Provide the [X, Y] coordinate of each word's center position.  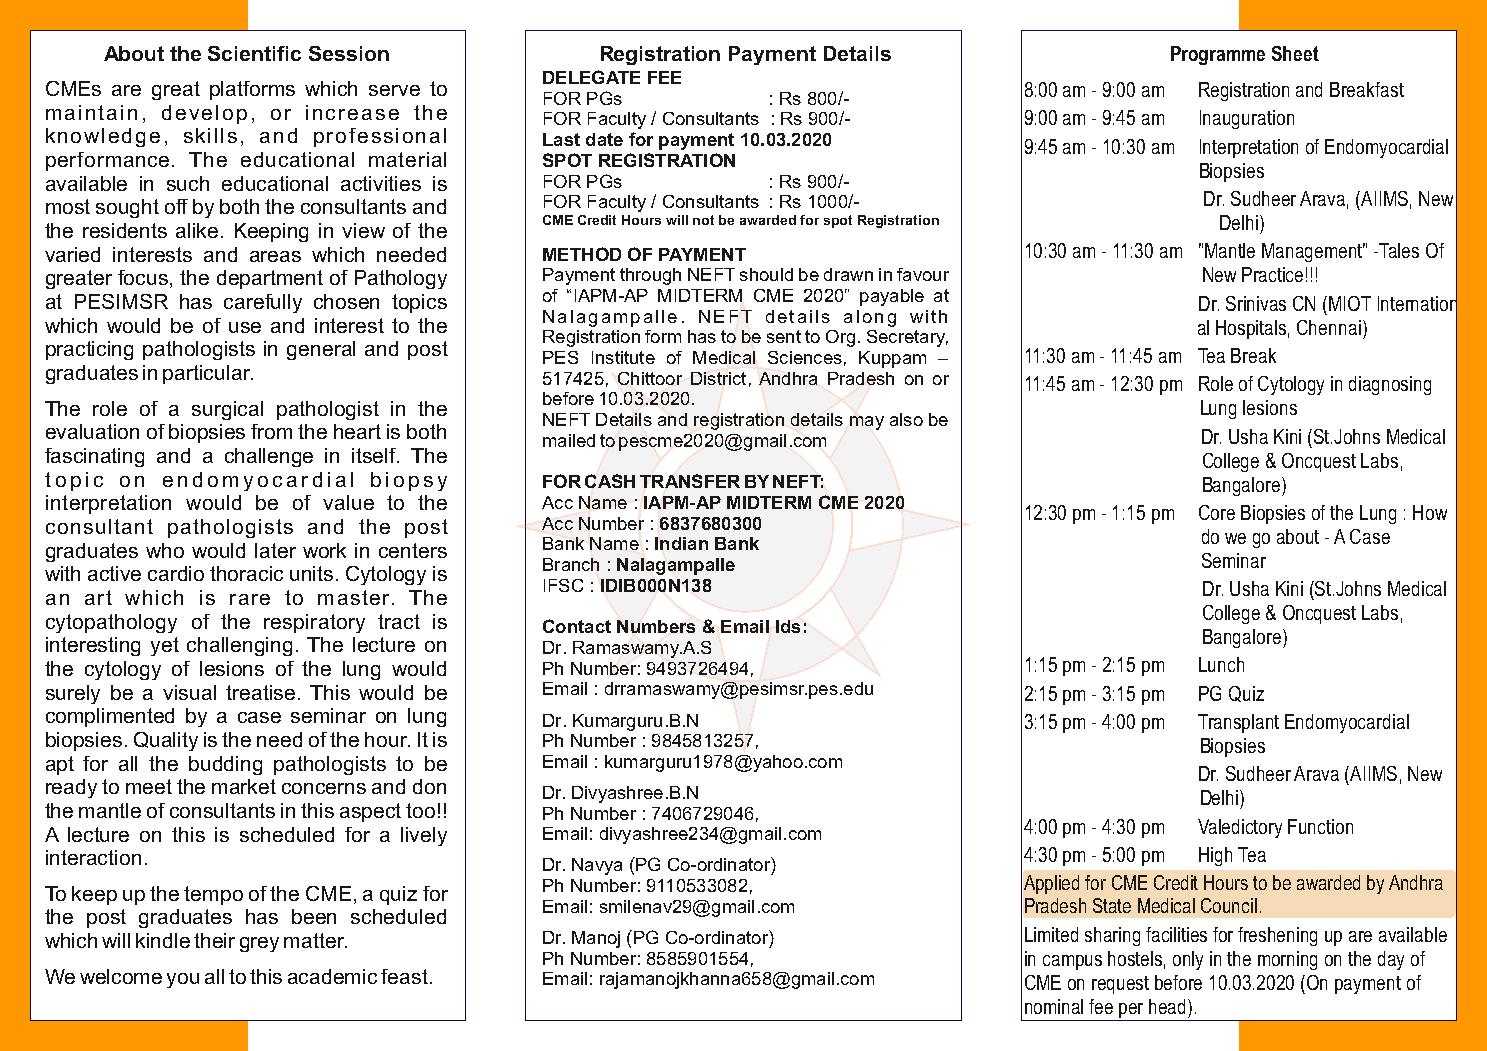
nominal [1054, 1006]
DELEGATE [591, 77]
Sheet [1295, 53]
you [183, 980]
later [275, 550]
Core [1217, 512]
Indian [681, 543]
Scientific [254, 53]
